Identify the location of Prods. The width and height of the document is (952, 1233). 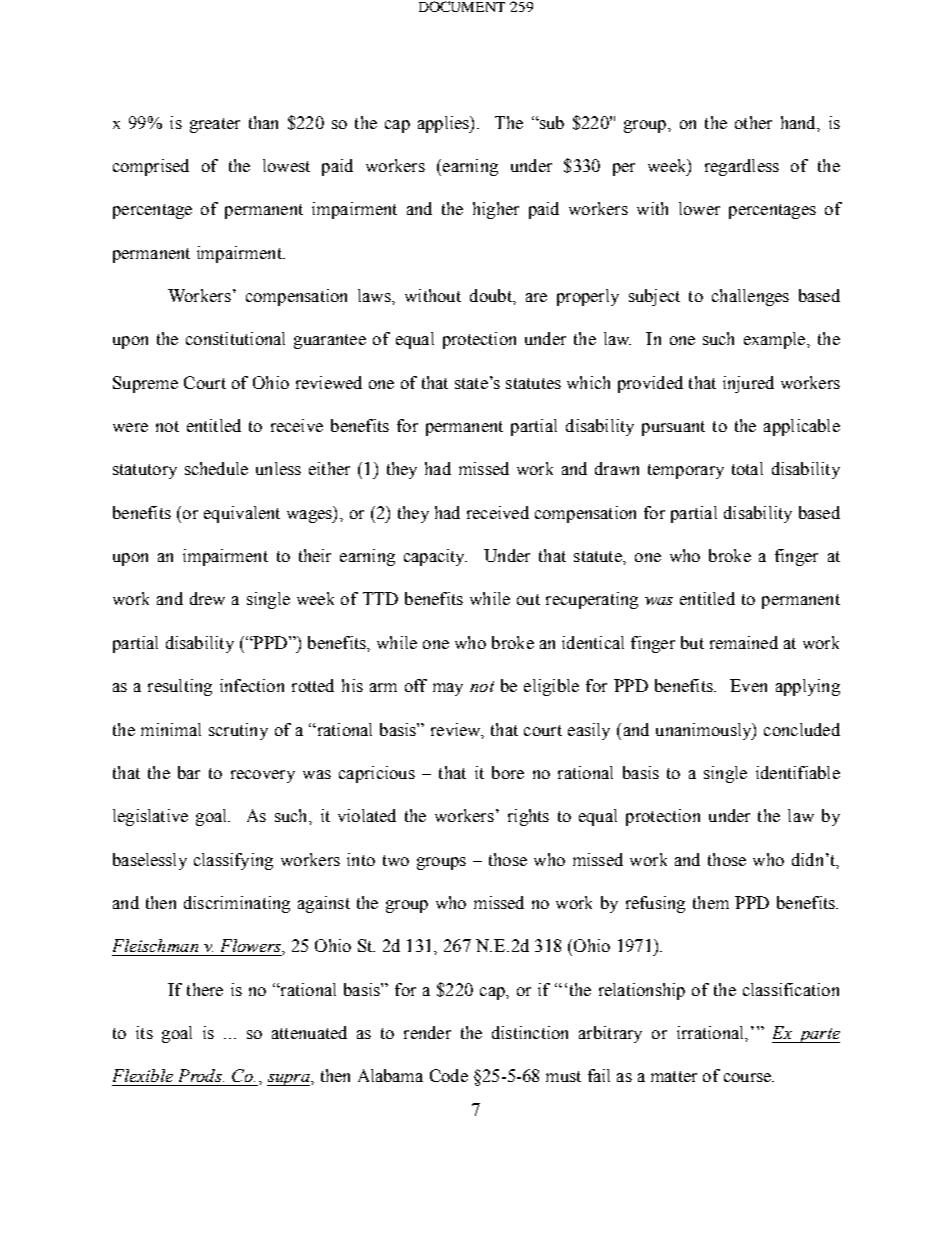
(201, 1075).
